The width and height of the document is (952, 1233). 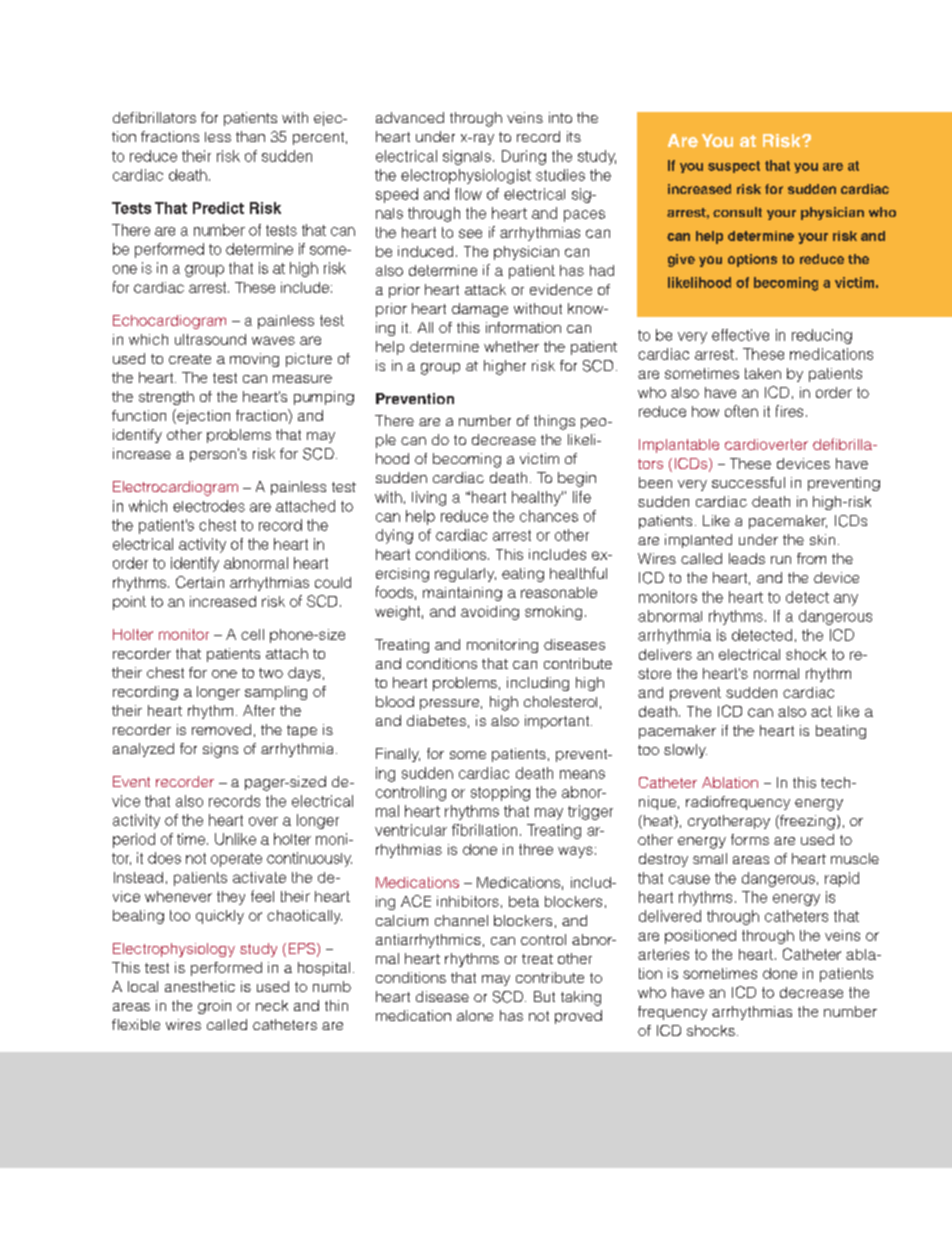 What do you see at coordinates (663, 954) in the document?
I see `arteries` at bounding box center [663, 954].
